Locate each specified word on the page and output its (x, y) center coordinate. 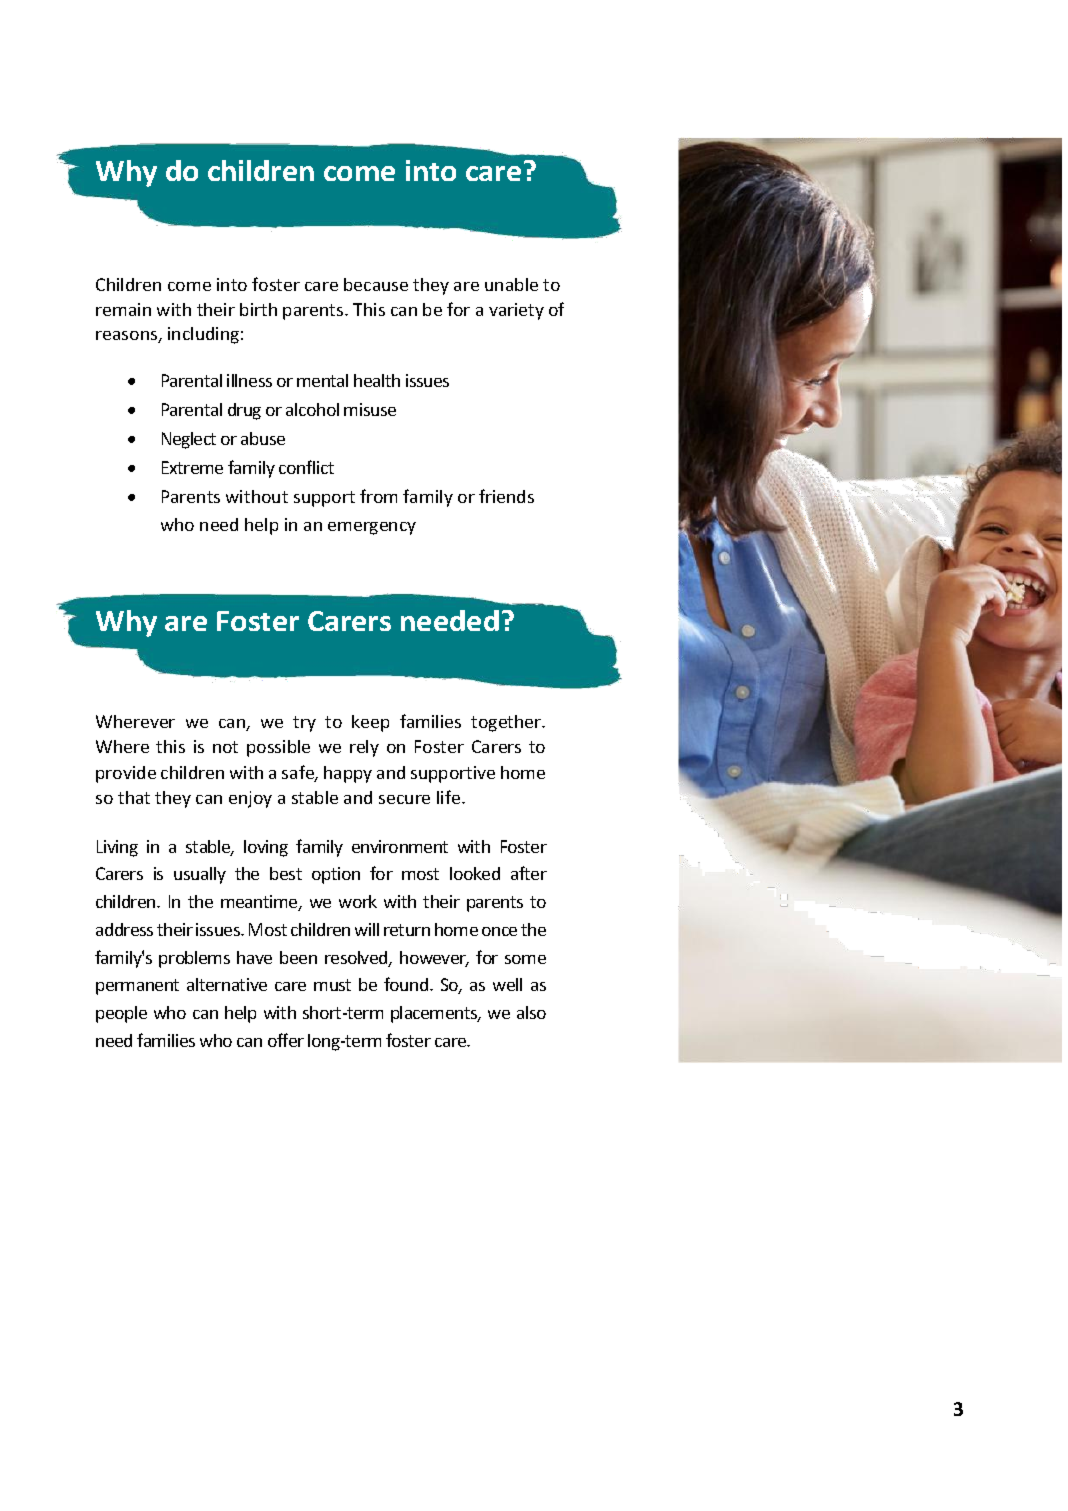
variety (516, 311)
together (507, 723)
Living (117, 848)
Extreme (192, 467)
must (332, 985)
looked (475, 873)
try (304, 724)
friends (506, 496)
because (376, 284)
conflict (306, 467)
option (336, 875)
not (225, 747)
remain (123, 309)
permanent (137, 987)
